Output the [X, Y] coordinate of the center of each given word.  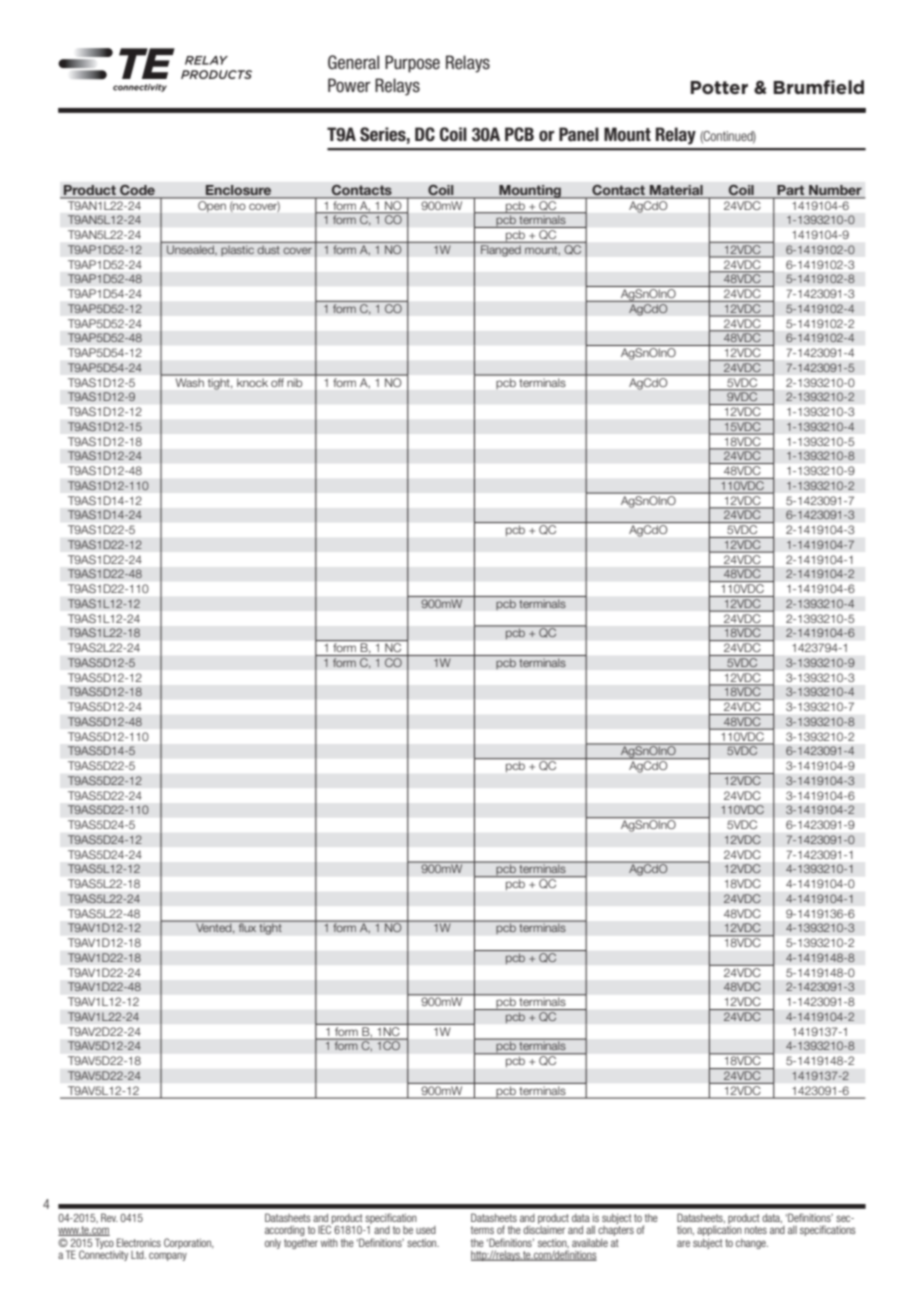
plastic [237, 250]
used [426, 1230]
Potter [719, 87]
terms [482, 1230]
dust [268, 249]
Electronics [139, 1242]
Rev [109, 1217]
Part [791, 191]
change [752, 1244]
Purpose [412, 64]
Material [676, 191]
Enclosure [239, 191]
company [168, 1256]
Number [835, 191]
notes [756, 1230]
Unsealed [191, 250]
